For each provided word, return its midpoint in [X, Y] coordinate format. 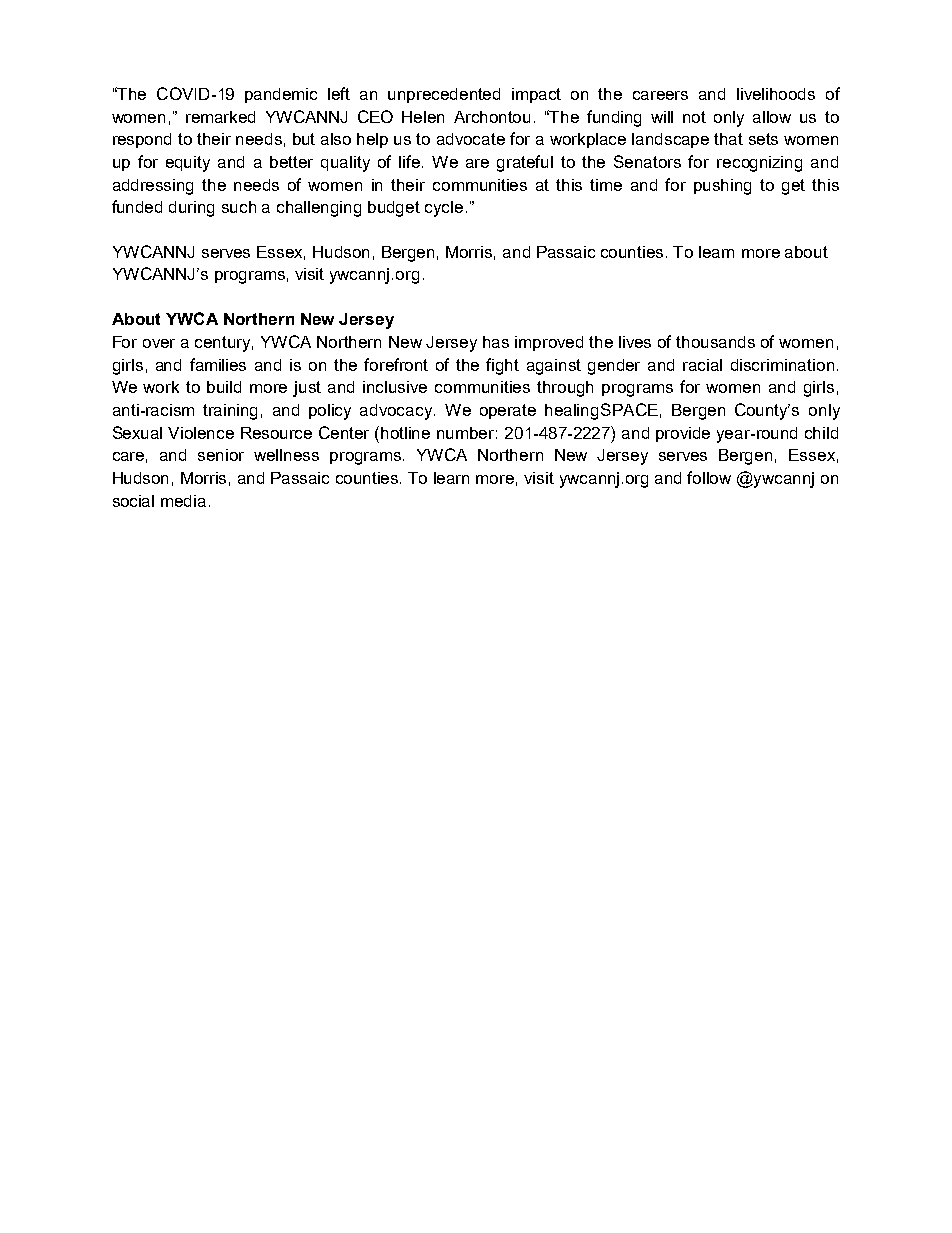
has [496, 342]
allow [772, 117]
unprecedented [444, 95]
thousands [715, 342]
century [224, 344]
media [183, 501]
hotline [405, 433]
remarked [220, 117]
